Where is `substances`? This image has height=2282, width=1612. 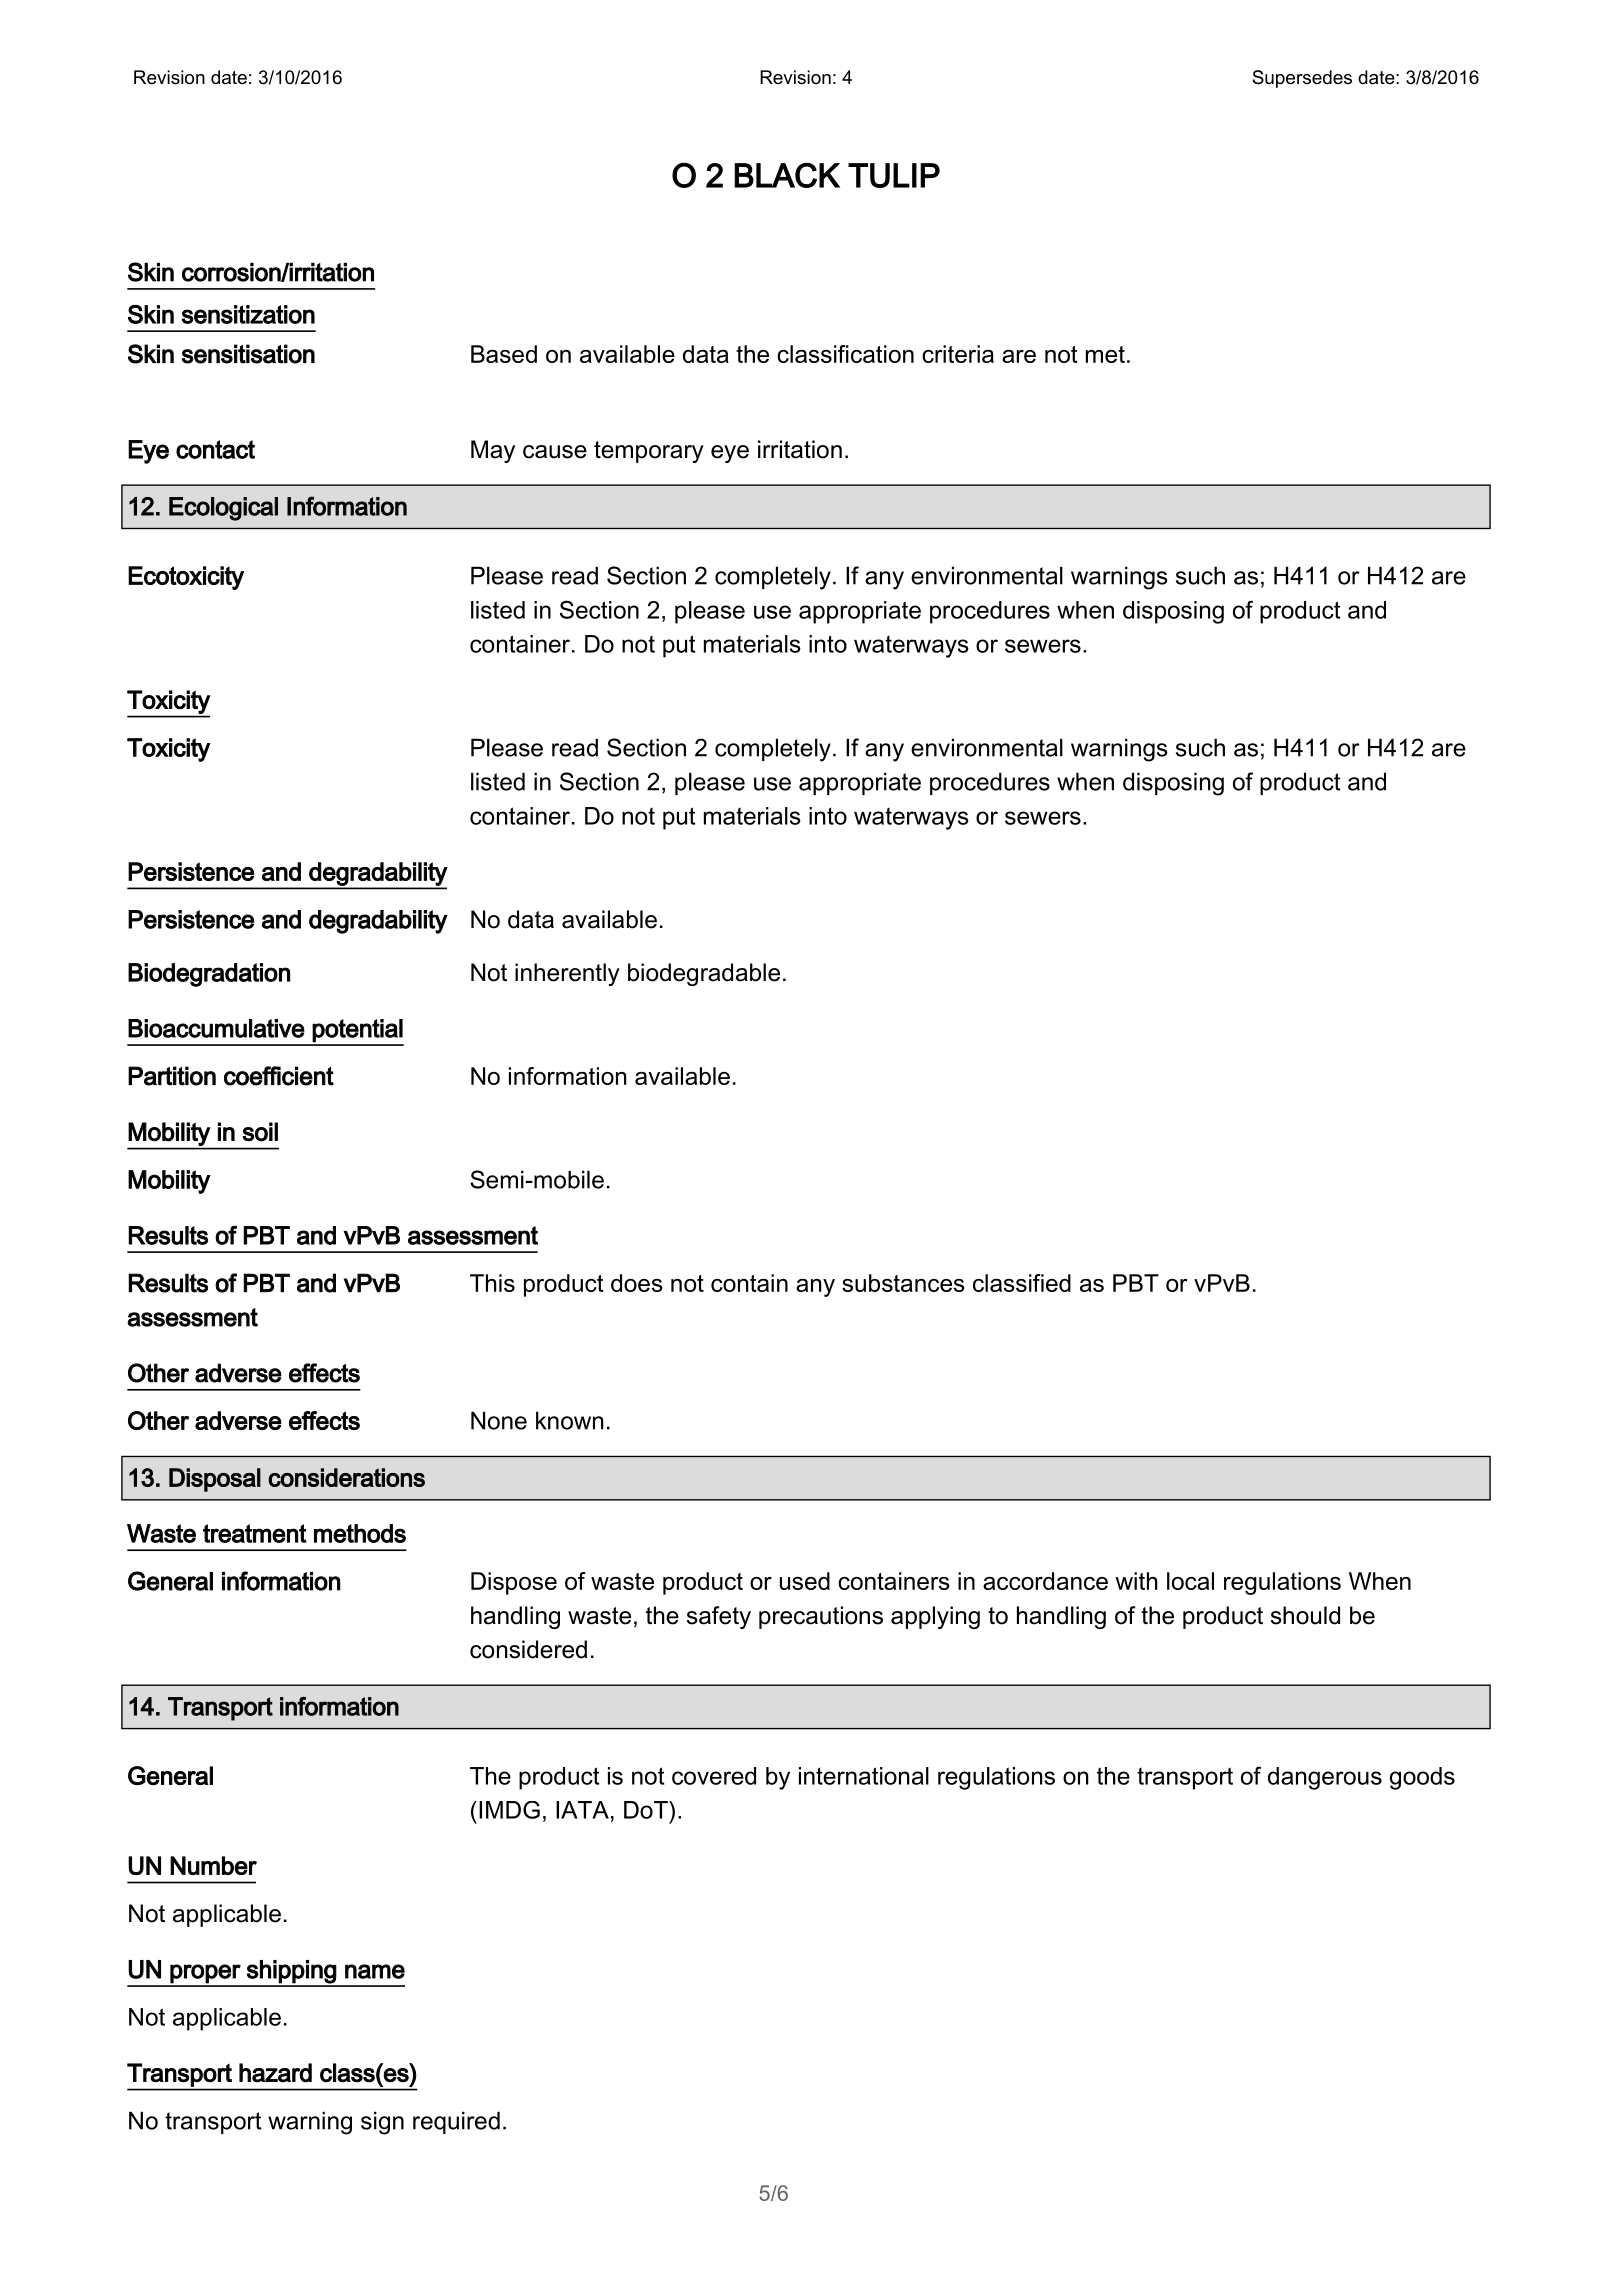 substances is located at coordinates (903, 1283).
